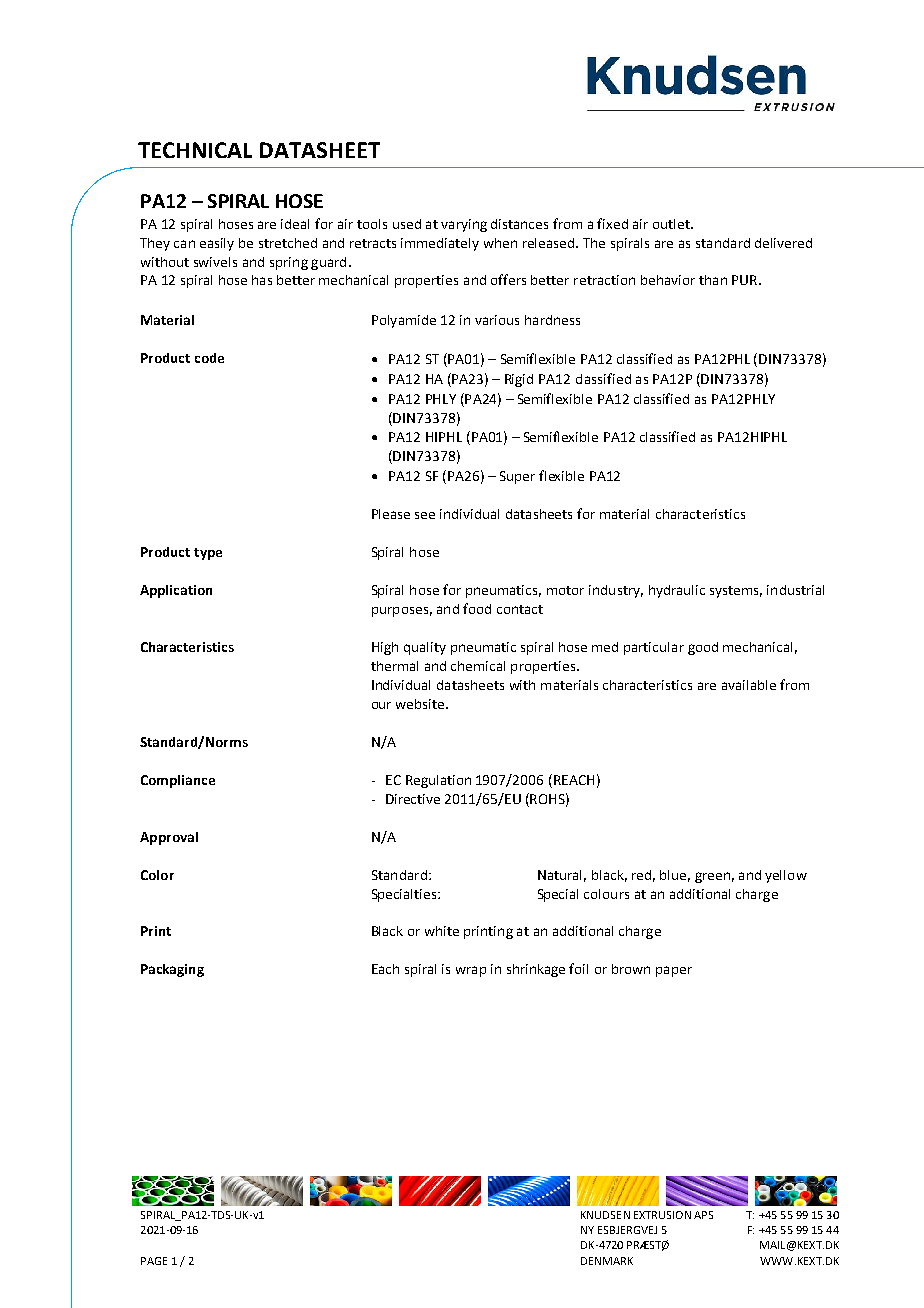 The width and height of the image is (924, 1308). Describe the element at coordinates (605, 1215) in the image. I see `KNUDSEN` at that location.
